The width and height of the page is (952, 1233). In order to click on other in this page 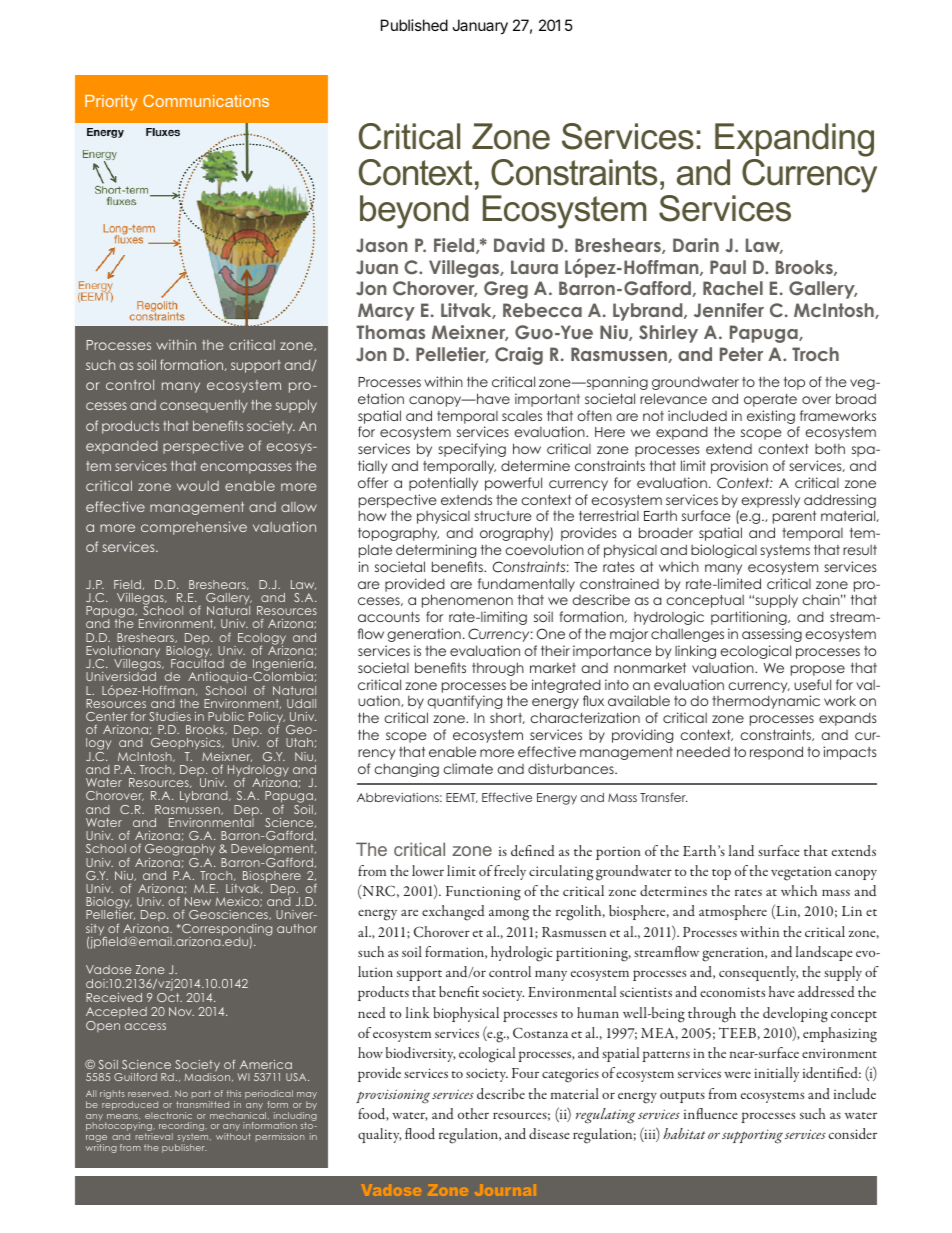, I will do `click(473, 1113)`.
